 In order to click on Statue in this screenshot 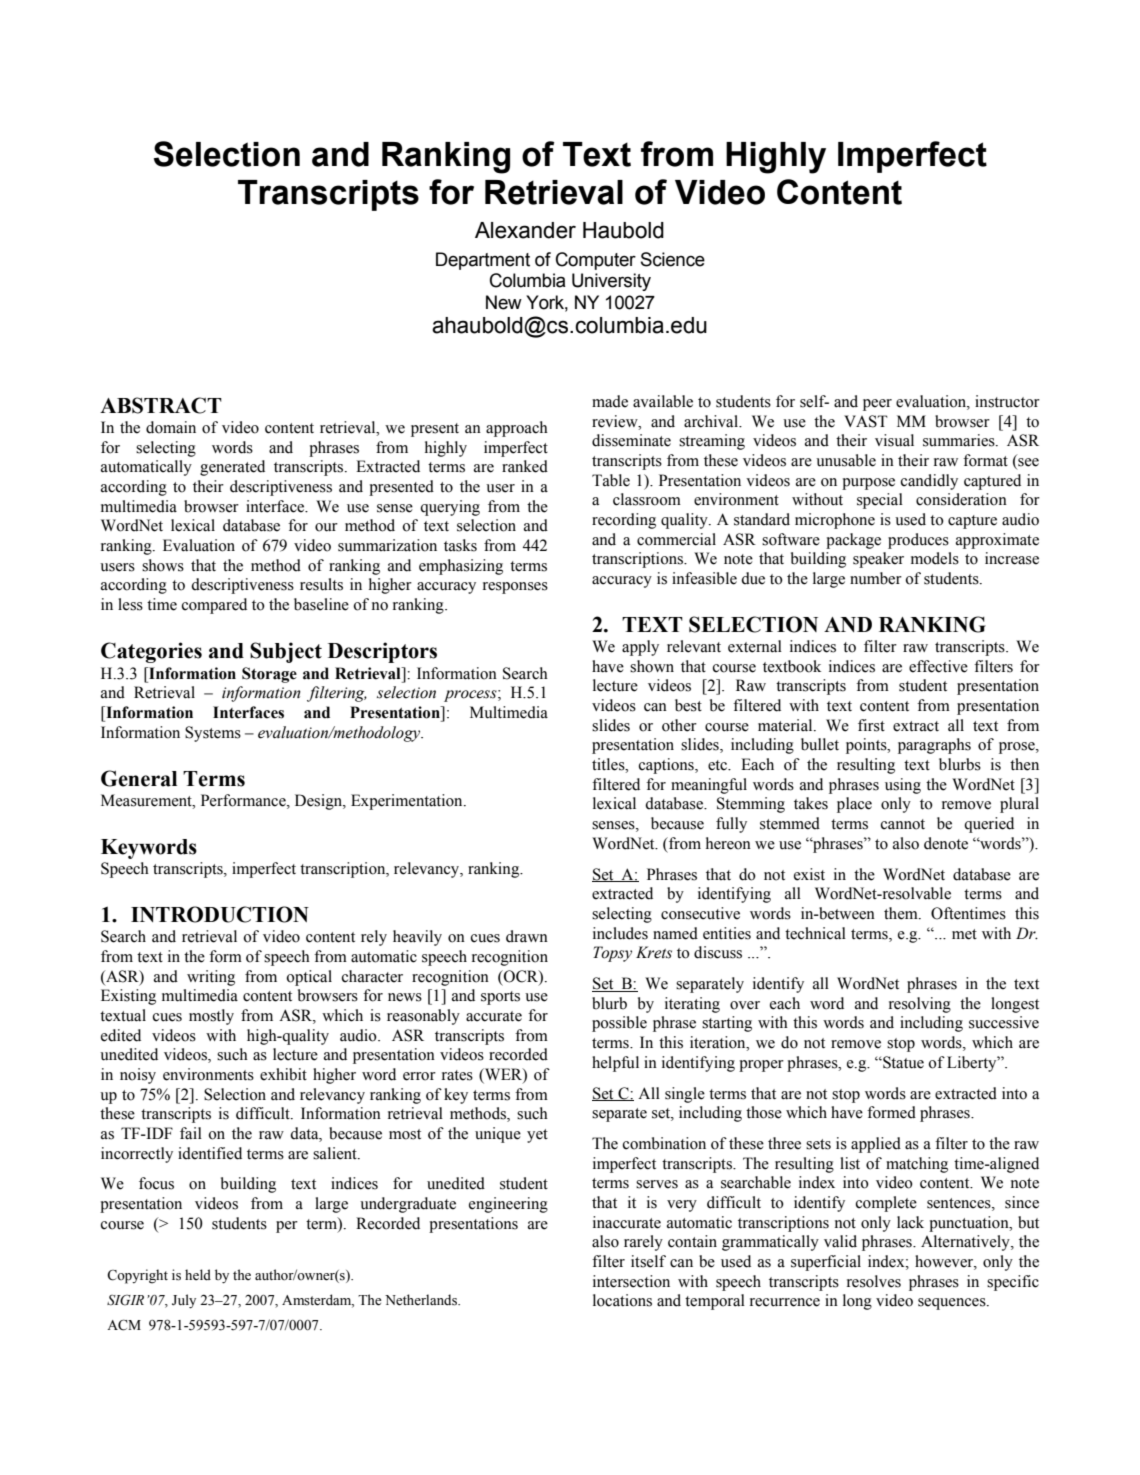, I will do `click(902, 1062)`.
